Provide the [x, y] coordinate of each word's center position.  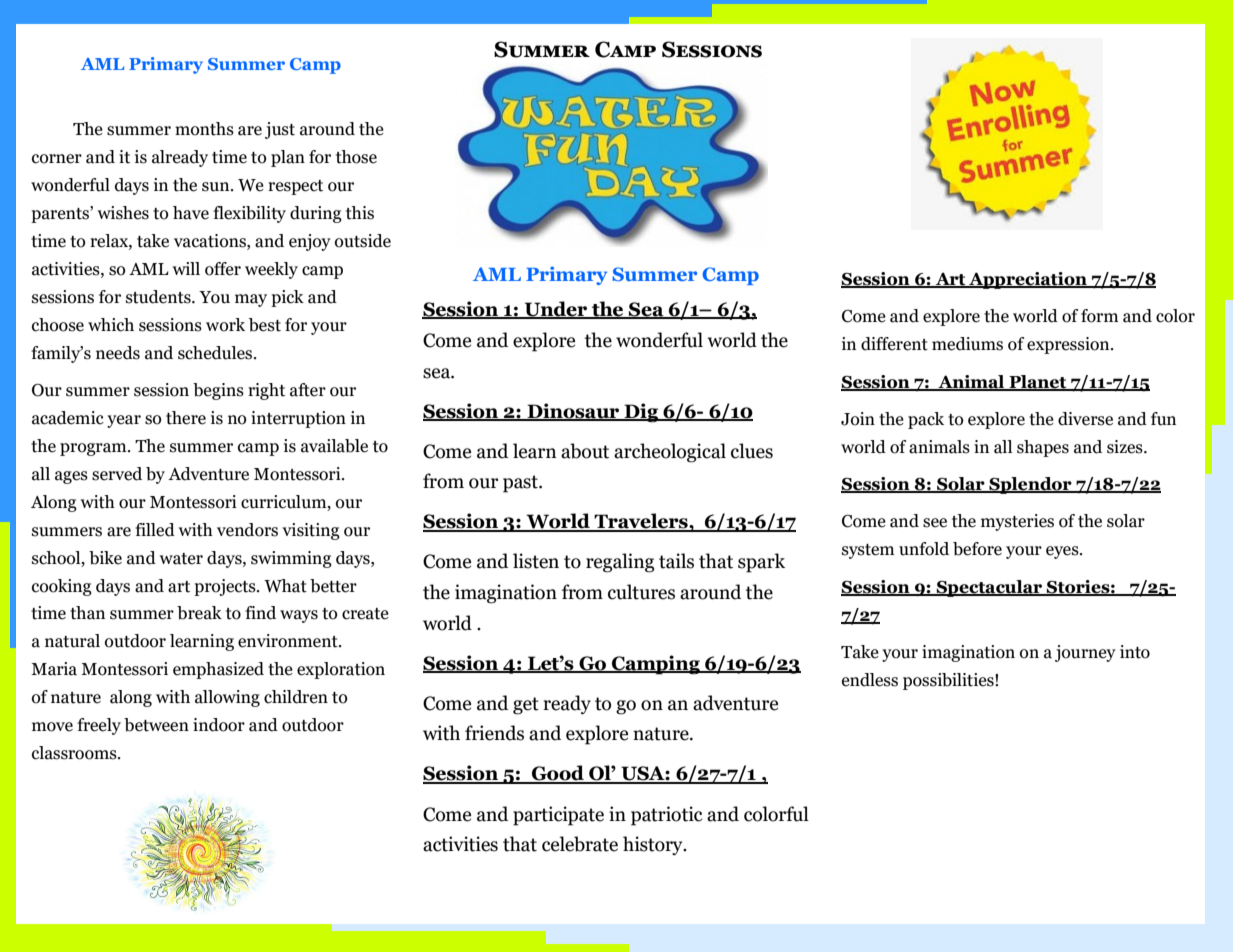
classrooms [75, 753]
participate [558, 816]
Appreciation [1028, 280]
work [225, 325]
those [356, 157]
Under [556, 310]
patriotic [666, 816]
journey [1085, 653]
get [526, 706]
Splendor [1030, 485]
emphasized [218, 670]
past [521, 484]
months [204, 129]
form [1100, 316]
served [117, 474]
